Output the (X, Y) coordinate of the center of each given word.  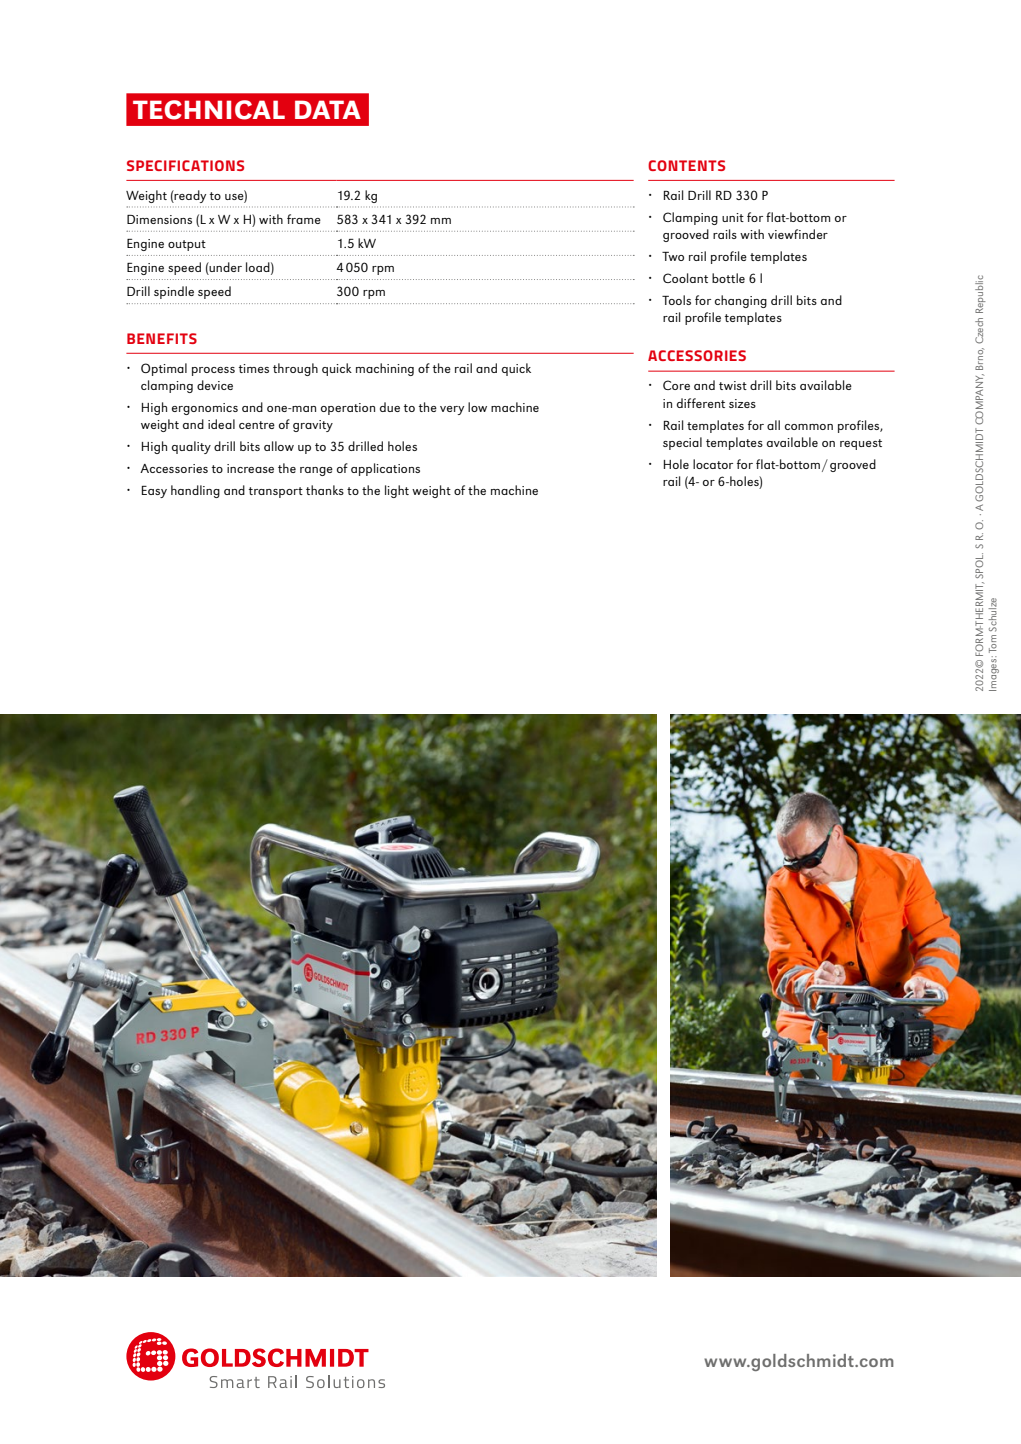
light (397, 491)
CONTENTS (686, 165)
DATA (328, 109)
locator (713, 464)
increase (250, 468)
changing (741, 301)
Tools (676, 300)
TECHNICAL (209, 110)
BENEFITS (162, 338)
